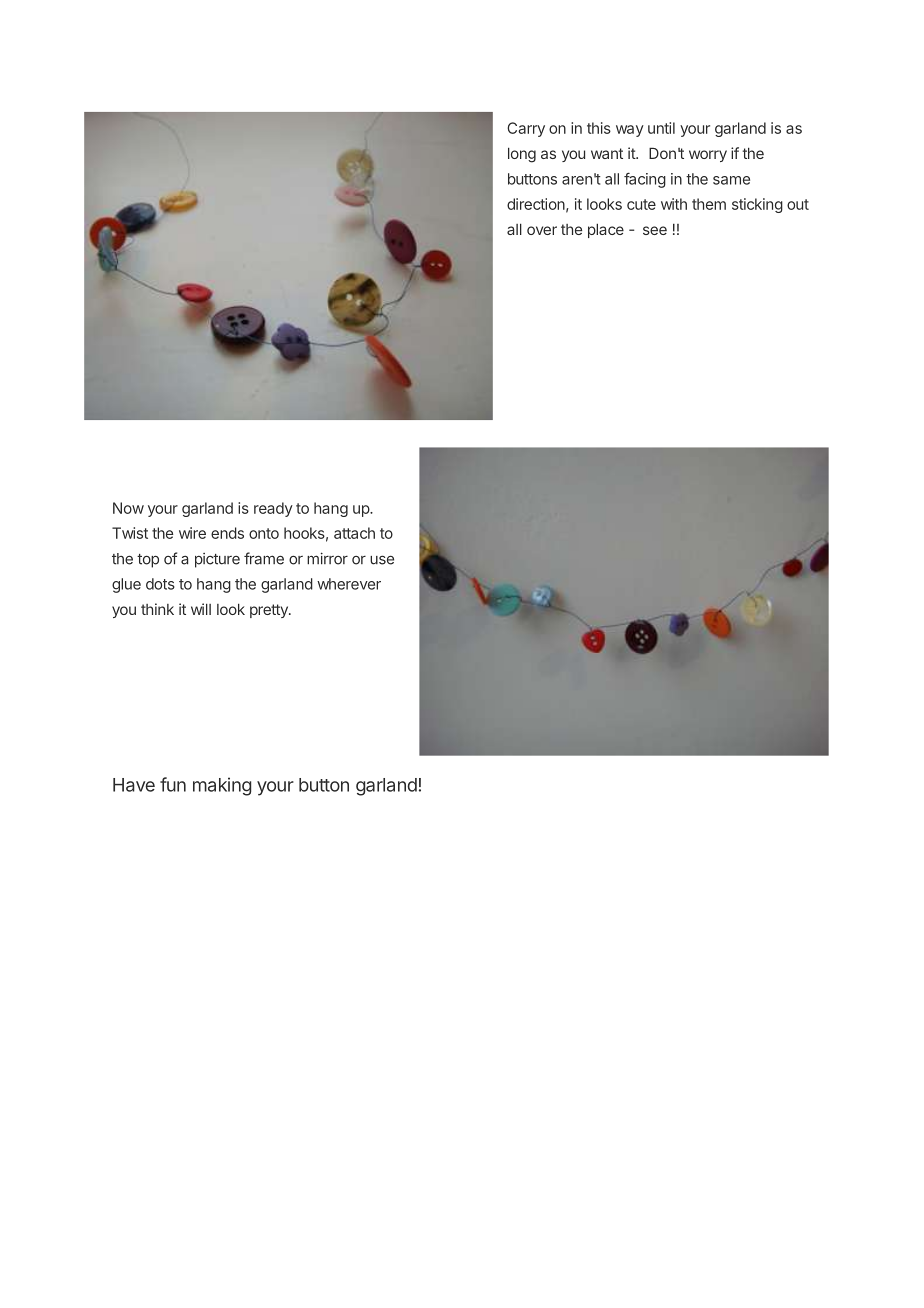 The height and width of the screenshot is (1308, 924). What do you see at coordinates (349, 584) in the screenshot?
I see `wherever` at bounding box center [349, 584].
